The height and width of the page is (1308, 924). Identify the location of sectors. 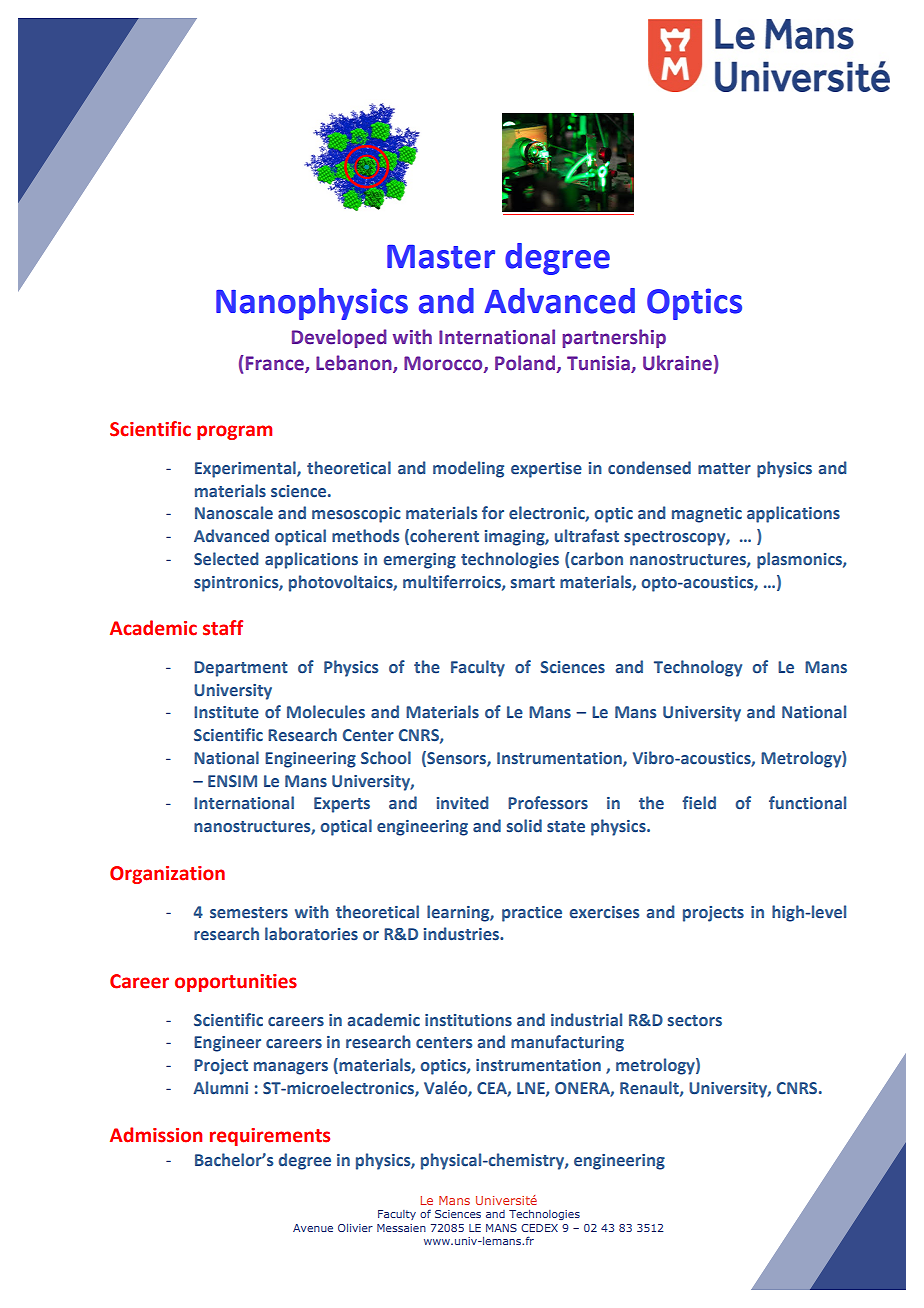
(695, 1021).
